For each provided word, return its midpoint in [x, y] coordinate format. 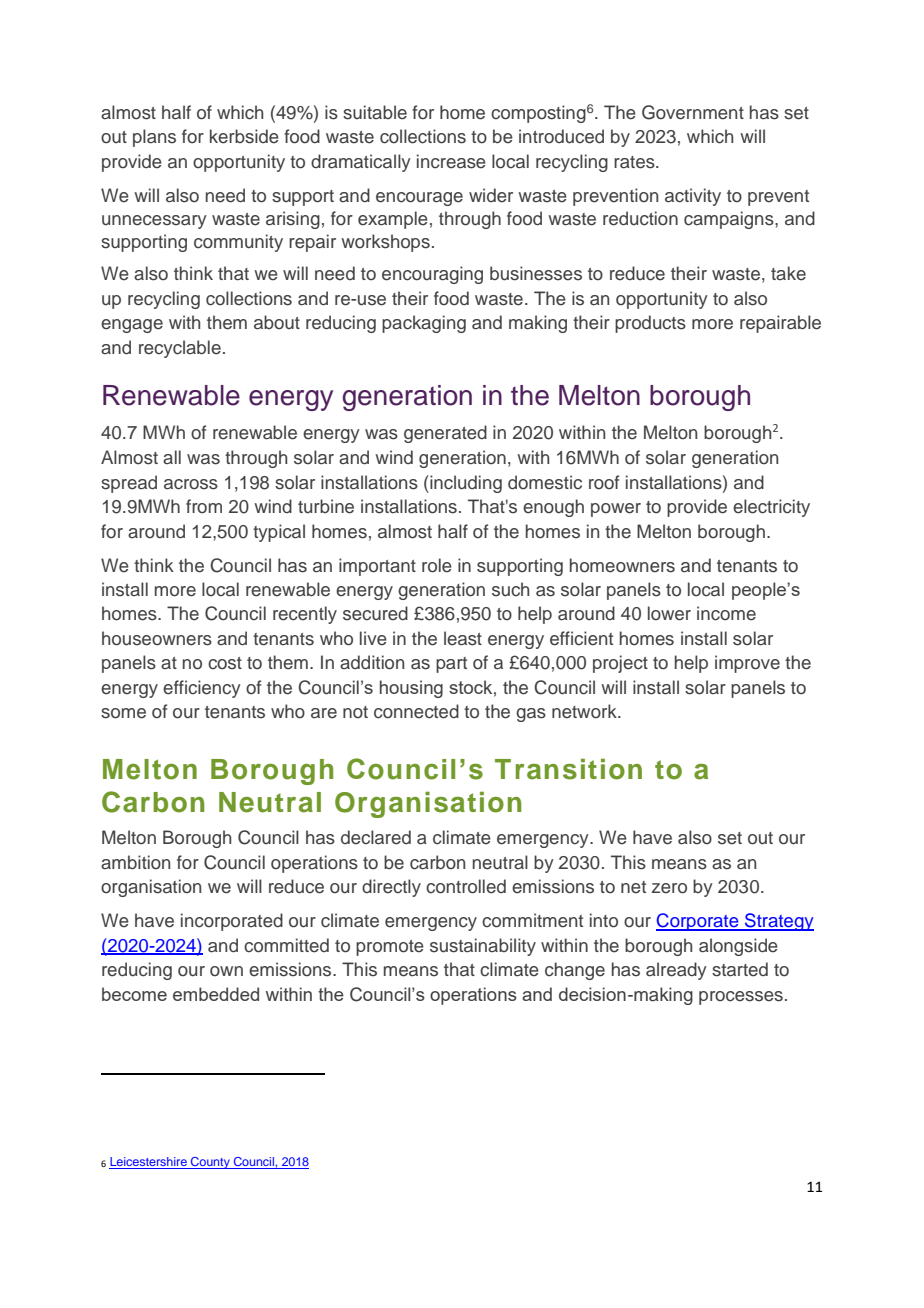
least [463, 638]
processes [741, 998]
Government [693, 112]
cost [225, 663]
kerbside [244, 136]
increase [451, 161]
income [726, 613]
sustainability [483, 947]
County [210, 1163]
